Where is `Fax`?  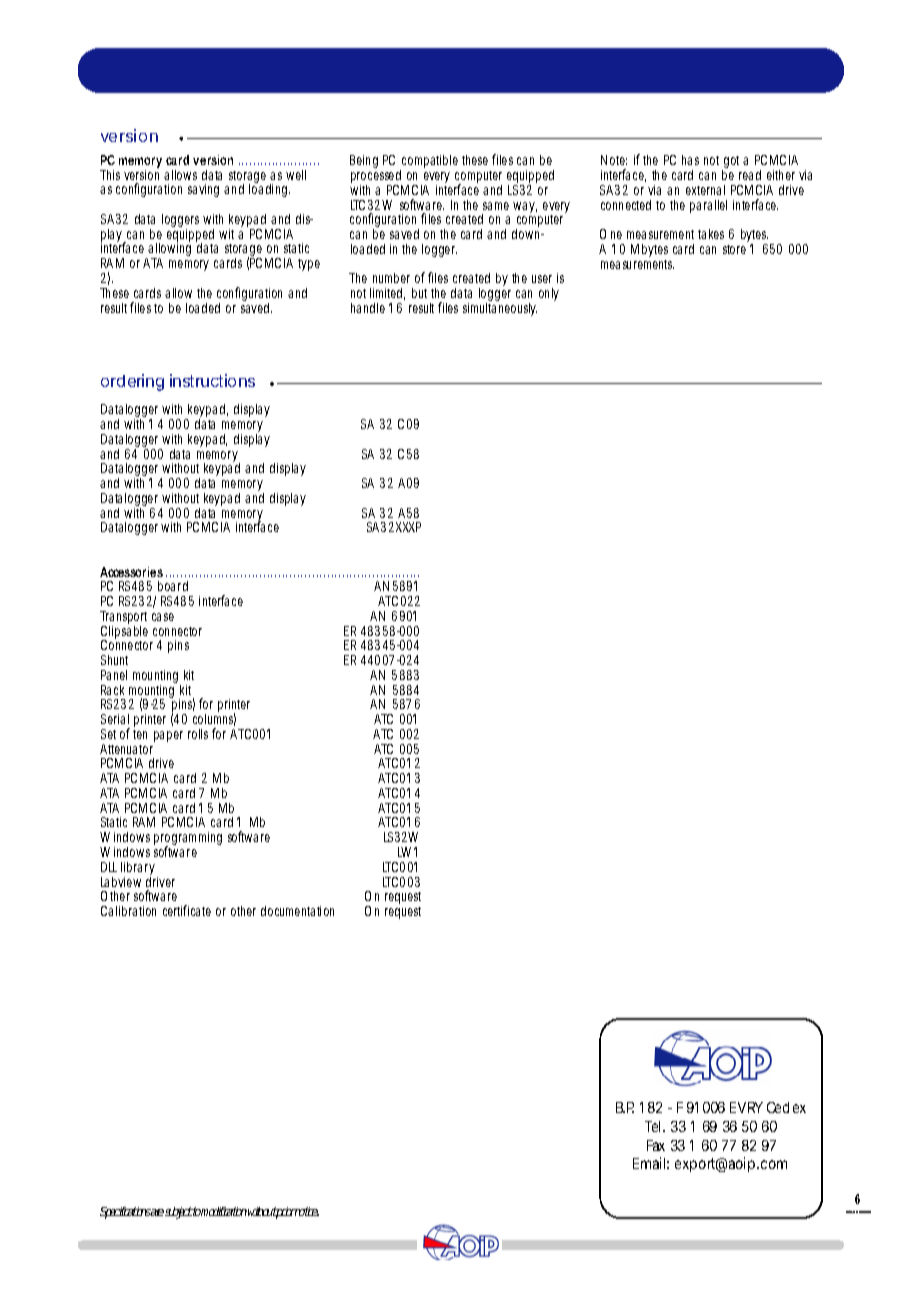
Fax is located at coordinates (656, 1145).
